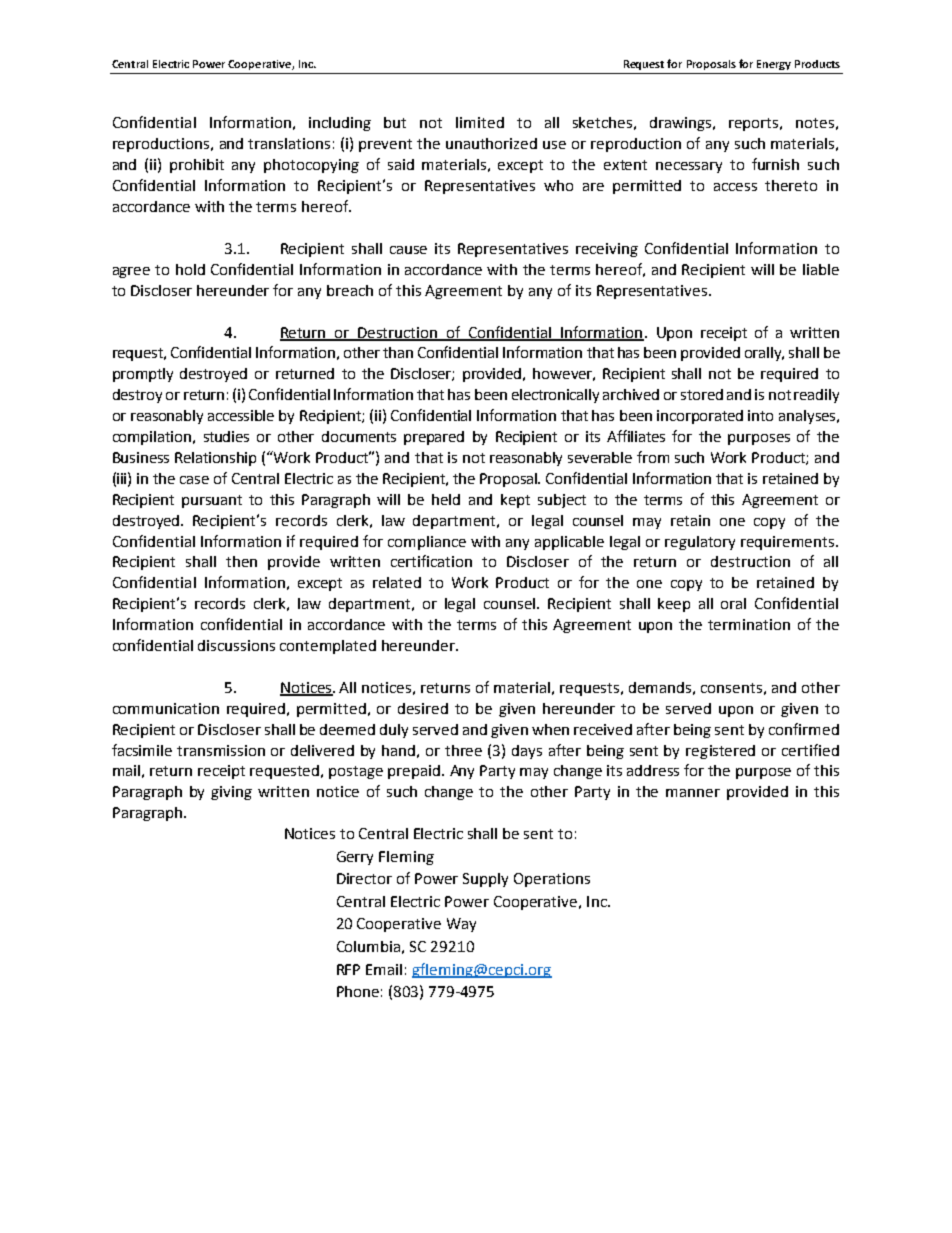  What do you see at coordinates (289, 143) in the screenshot?
I see `translations` at bounding box center [289, 143].
